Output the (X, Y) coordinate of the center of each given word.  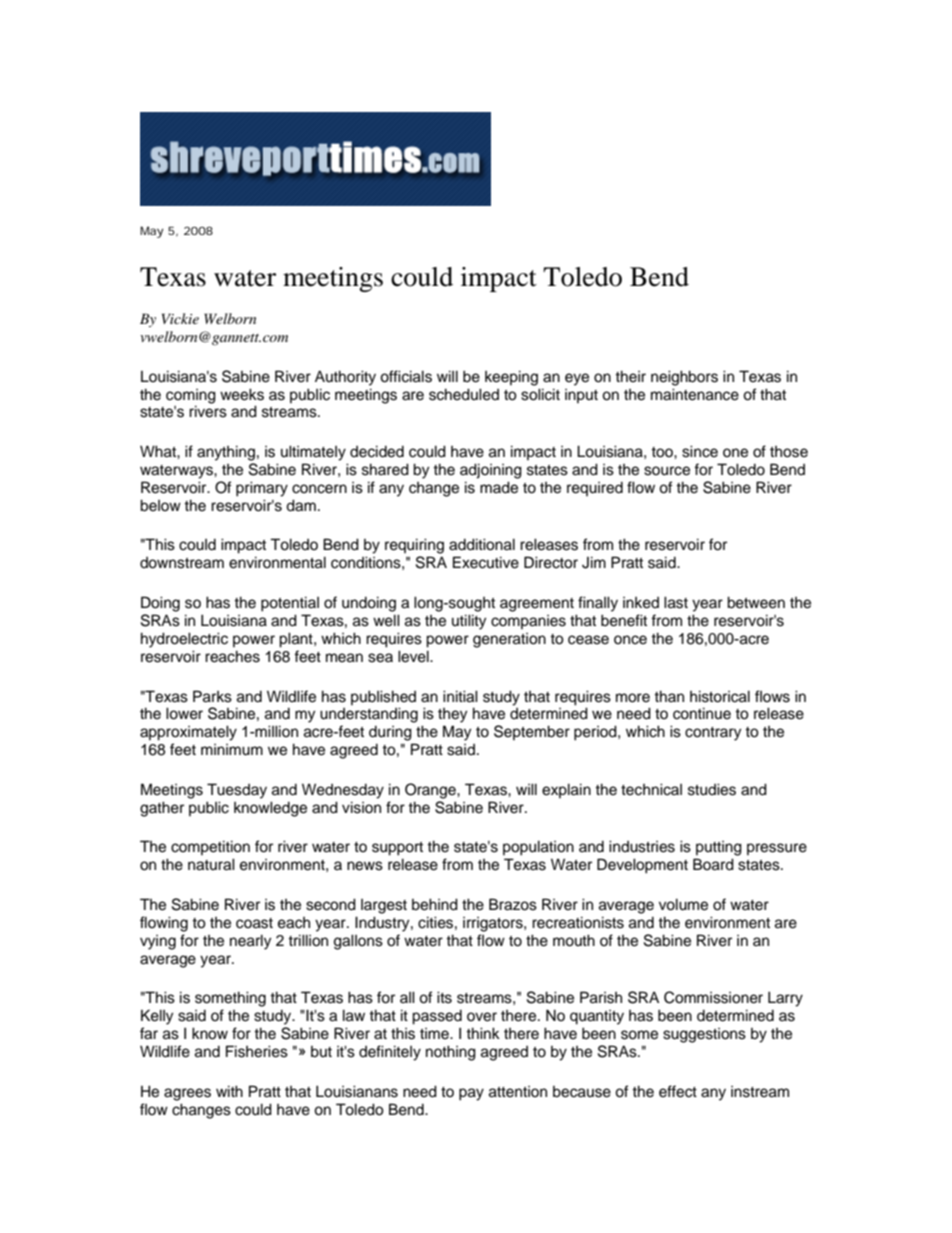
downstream (182, 563)
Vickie (180, 318)
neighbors (684, 378)
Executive (486, 562)
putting (719, 848)
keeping (511, 378)
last (676, 602)
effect (678, 1091)
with (229, 1091)
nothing (451, 1053)
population (538, 848)
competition (210, 847)
